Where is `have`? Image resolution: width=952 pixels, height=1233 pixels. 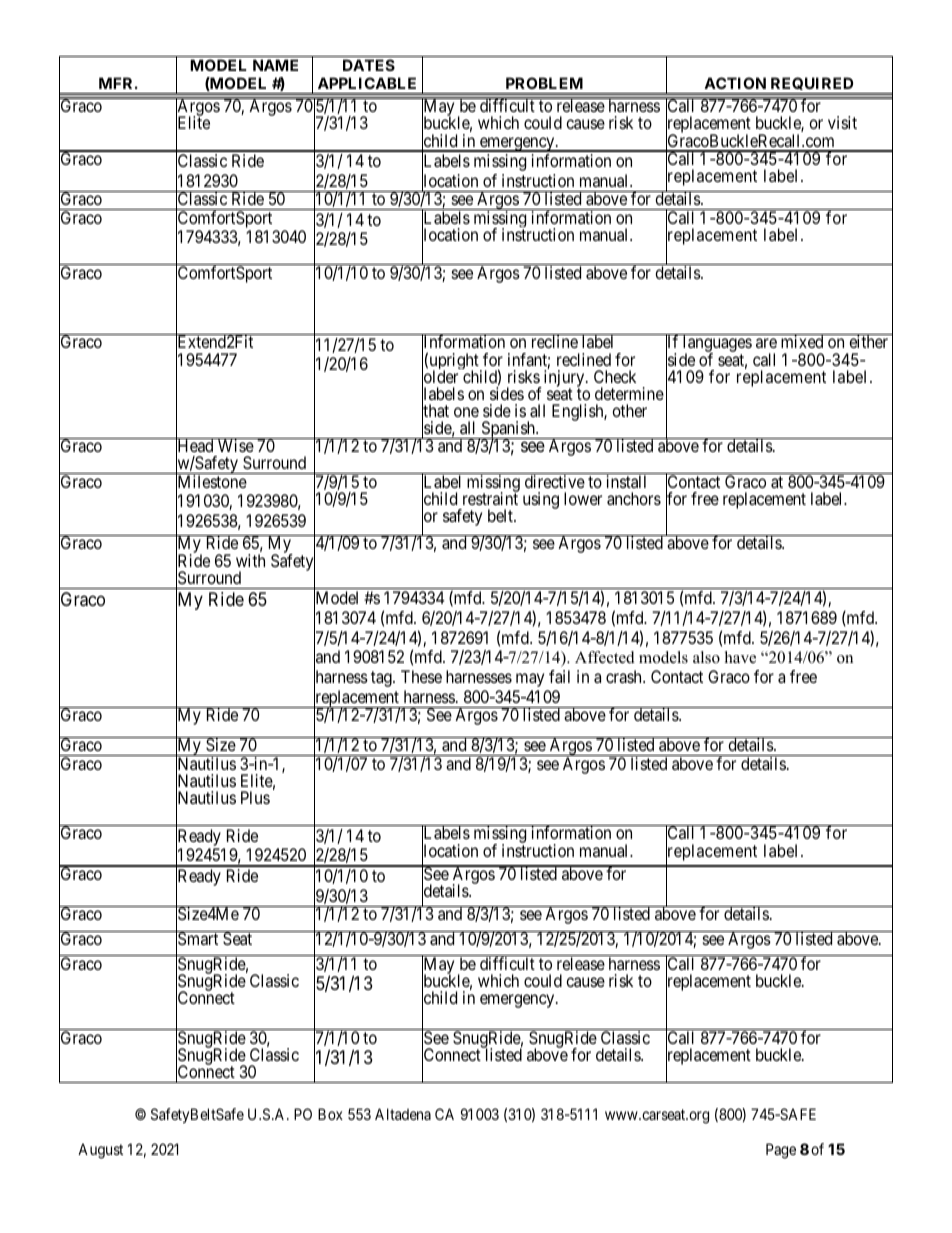
have is located at coordinates (740, 657).
